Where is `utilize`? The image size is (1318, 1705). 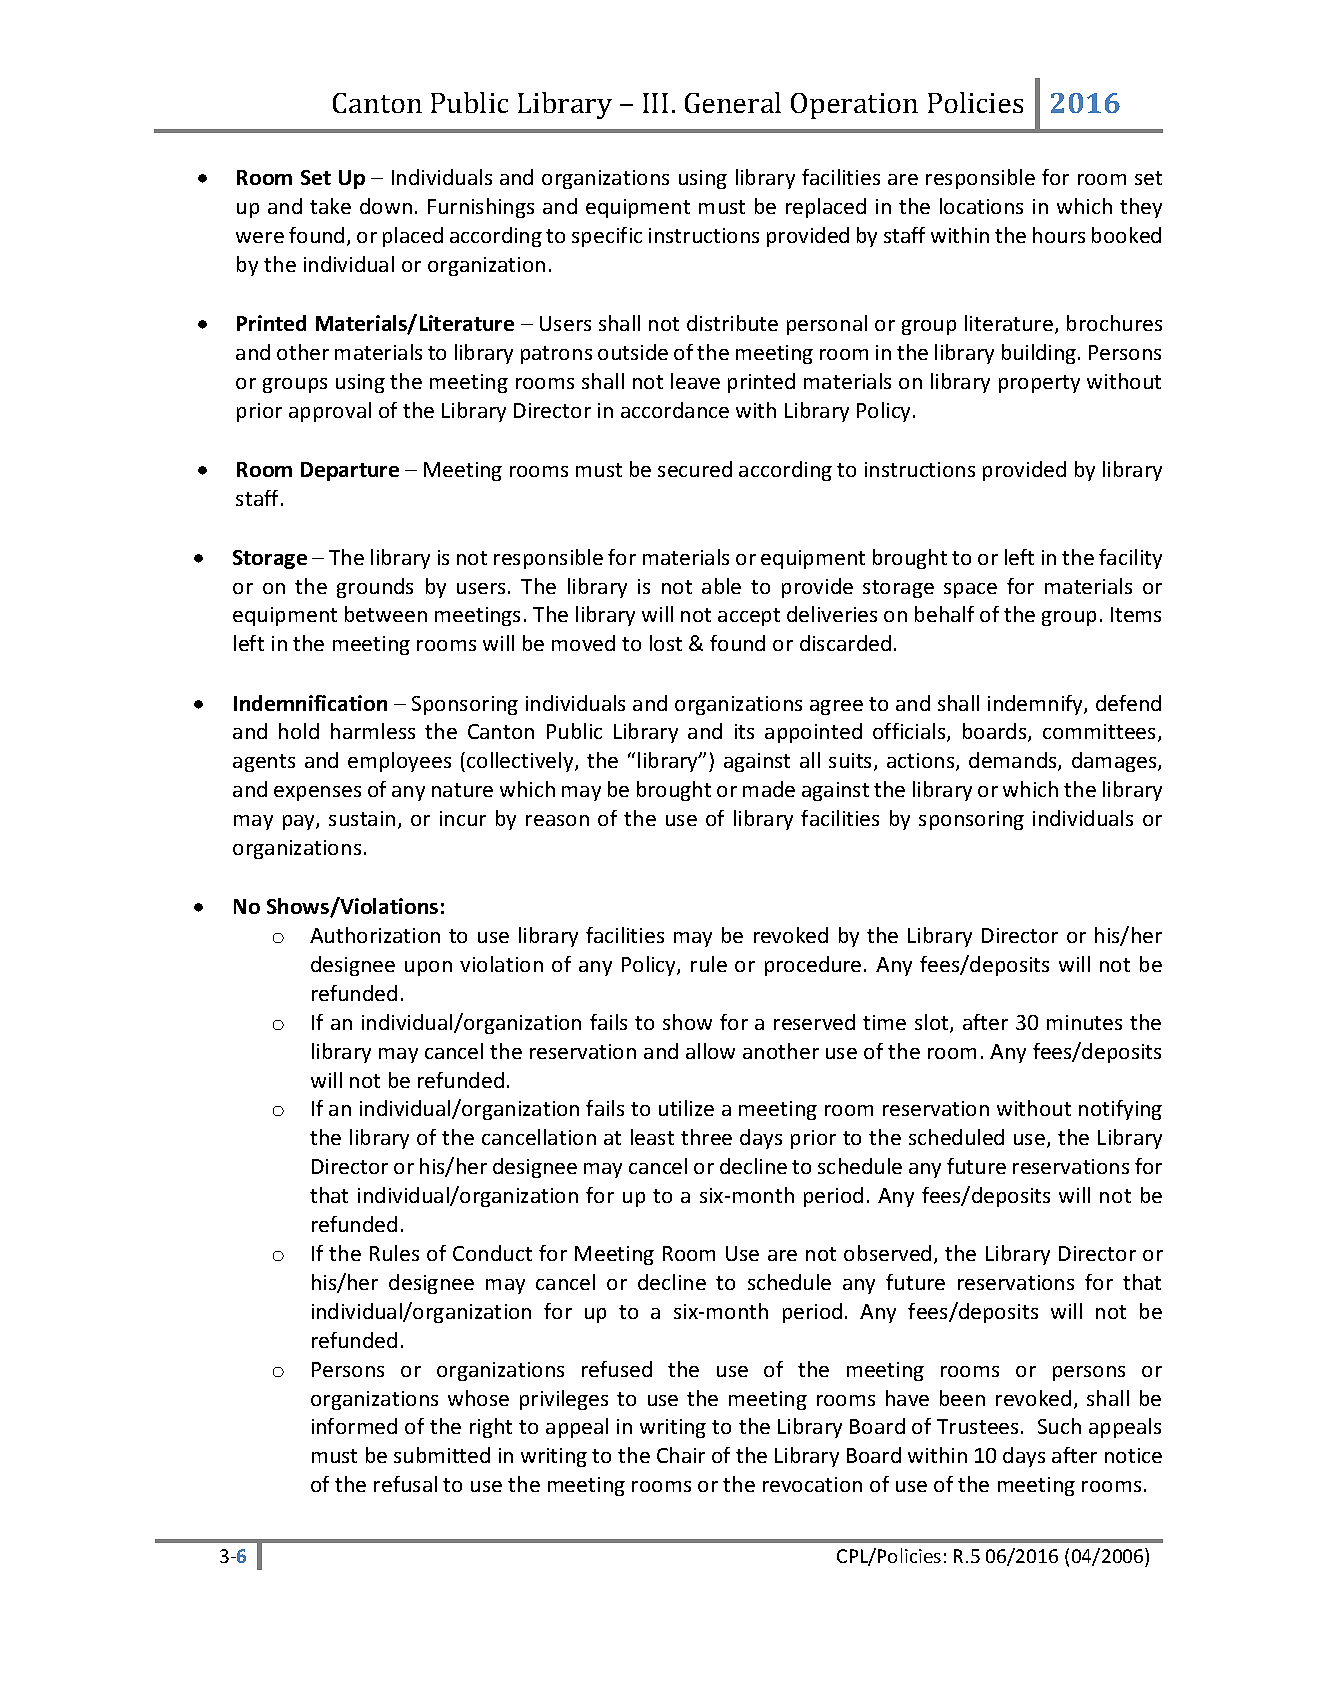
utilize is located at coordinates (686, 1108).
